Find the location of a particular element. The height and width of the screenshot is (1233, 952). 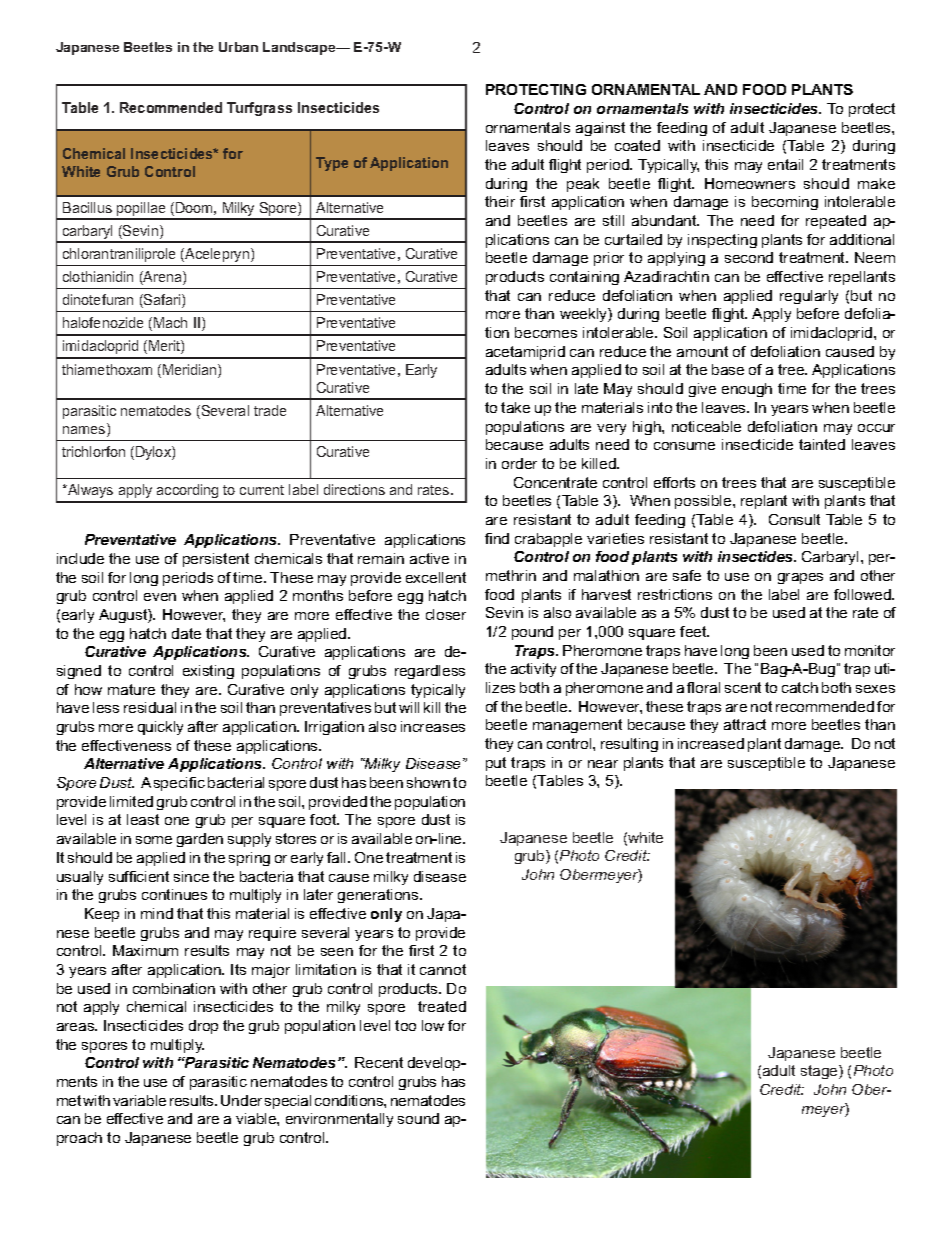

excellent is located at coordinates (436, 577).
